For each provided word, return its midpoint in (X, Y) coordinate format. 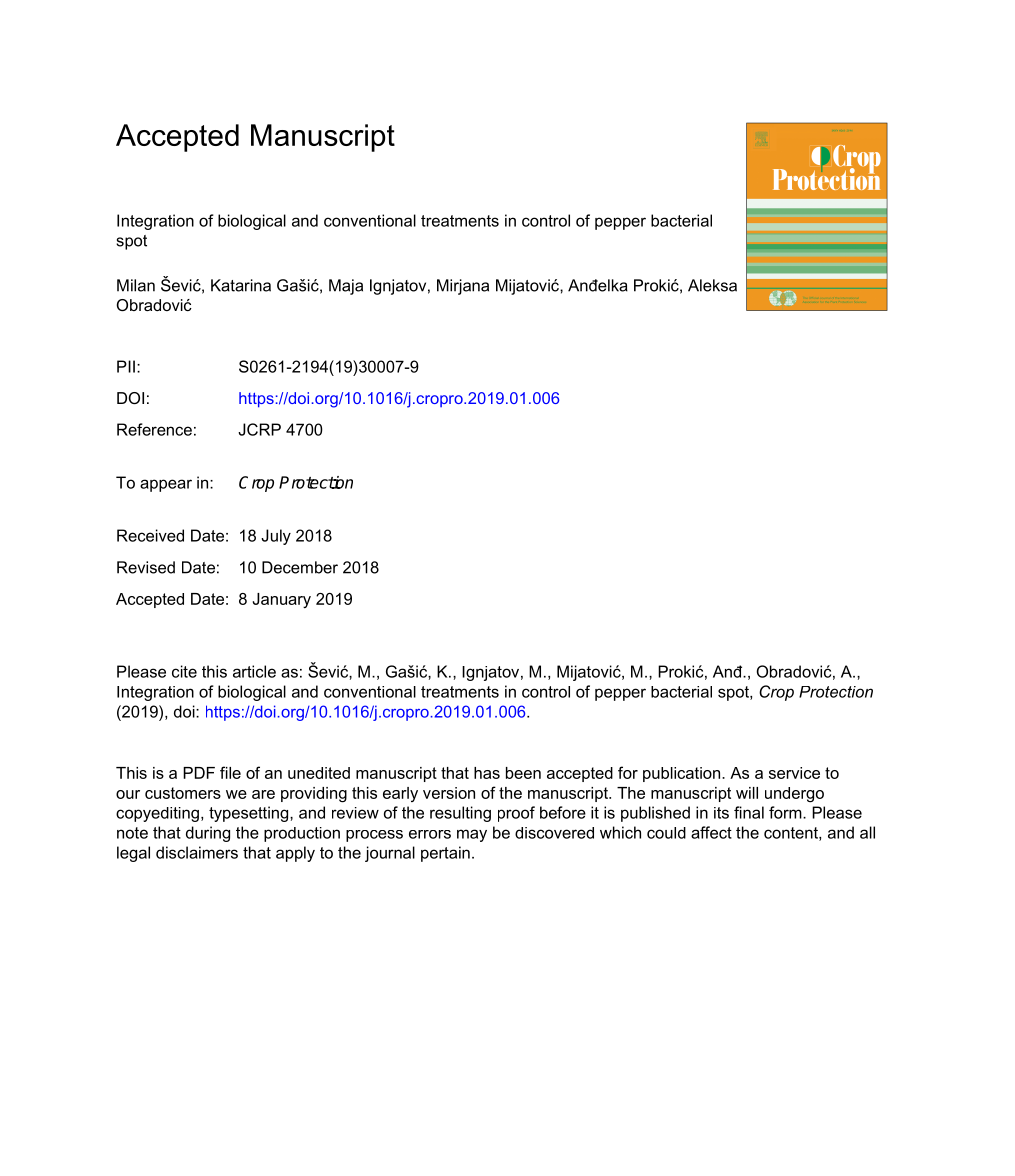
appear (166, 485)
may (472, 835)
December (300, 567)
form (786, 812)
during (208, 834)
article (254, 671)
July (276, 537)
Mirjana (463, 287)
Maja (346, 287)
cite (184, 671)
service (794, 773)
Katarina (241, 285)
